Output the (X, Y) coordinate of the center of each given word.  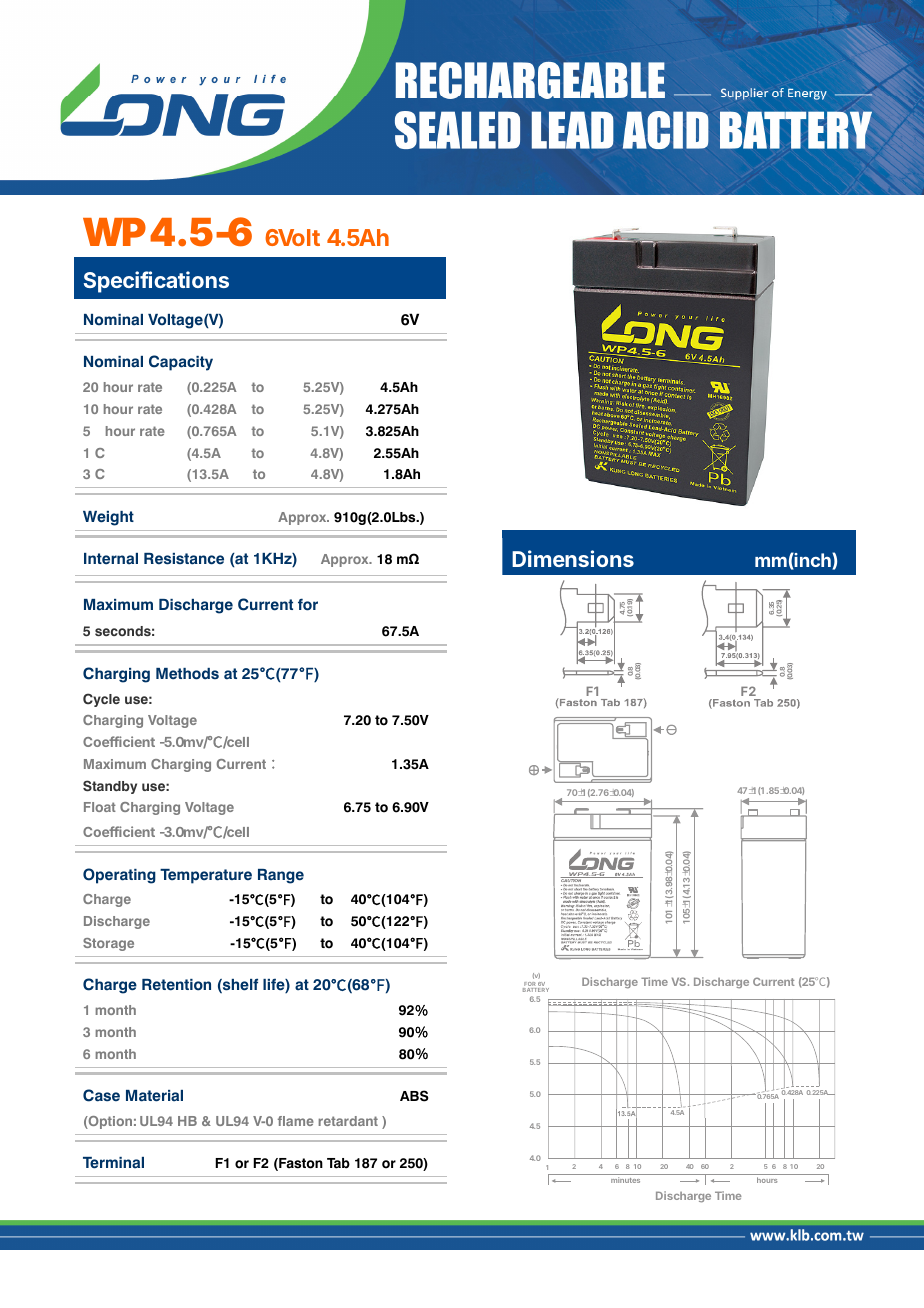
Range (281, 876)
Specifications (156, 282)
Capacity (181, 363)
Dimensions (573, 558)
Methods (187, 674)
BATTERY (536, 990)
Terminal (113, 1163)
